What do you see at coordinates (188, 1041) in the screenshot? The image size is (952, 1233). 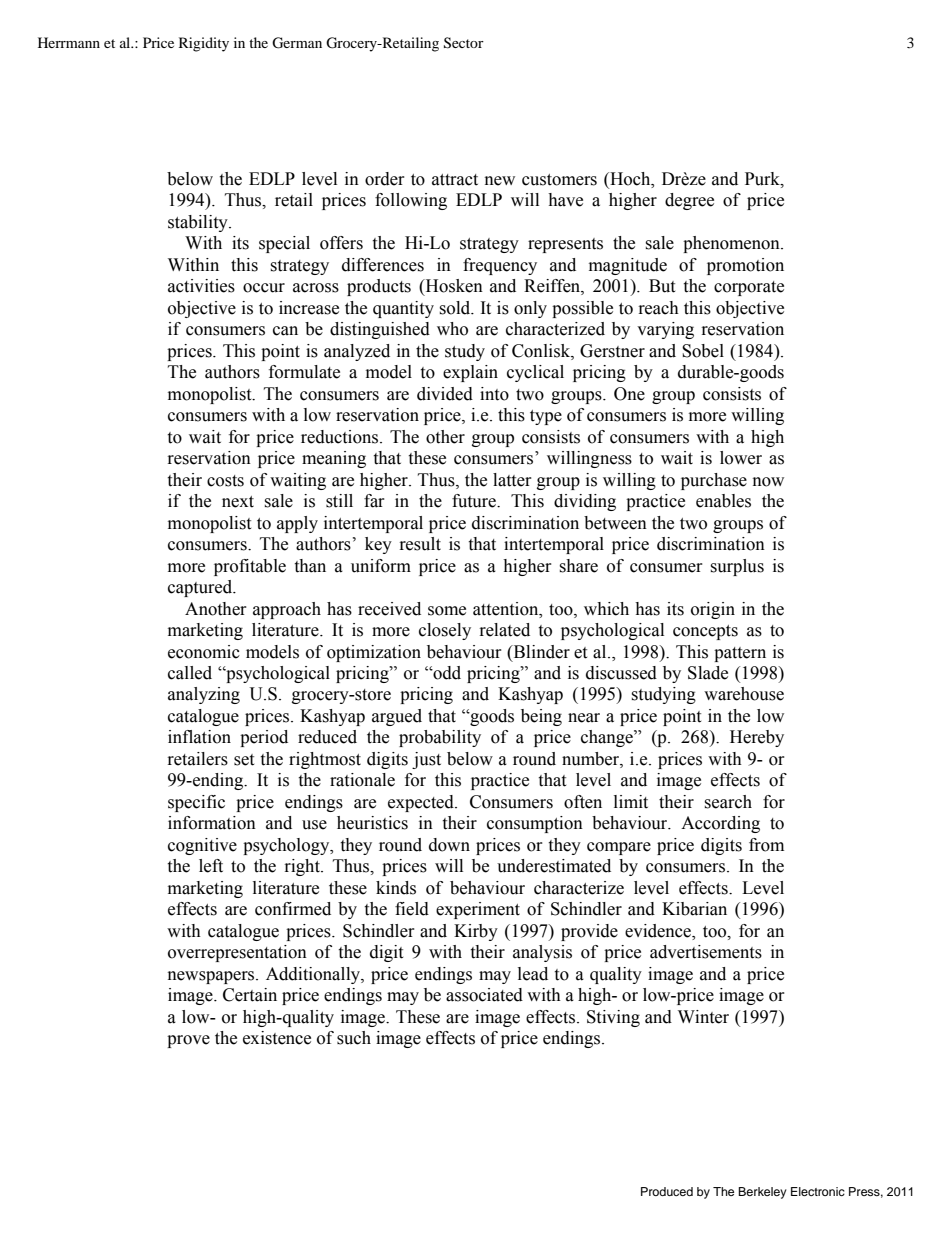 I see `prove` at bounding box center [188, 1041].
